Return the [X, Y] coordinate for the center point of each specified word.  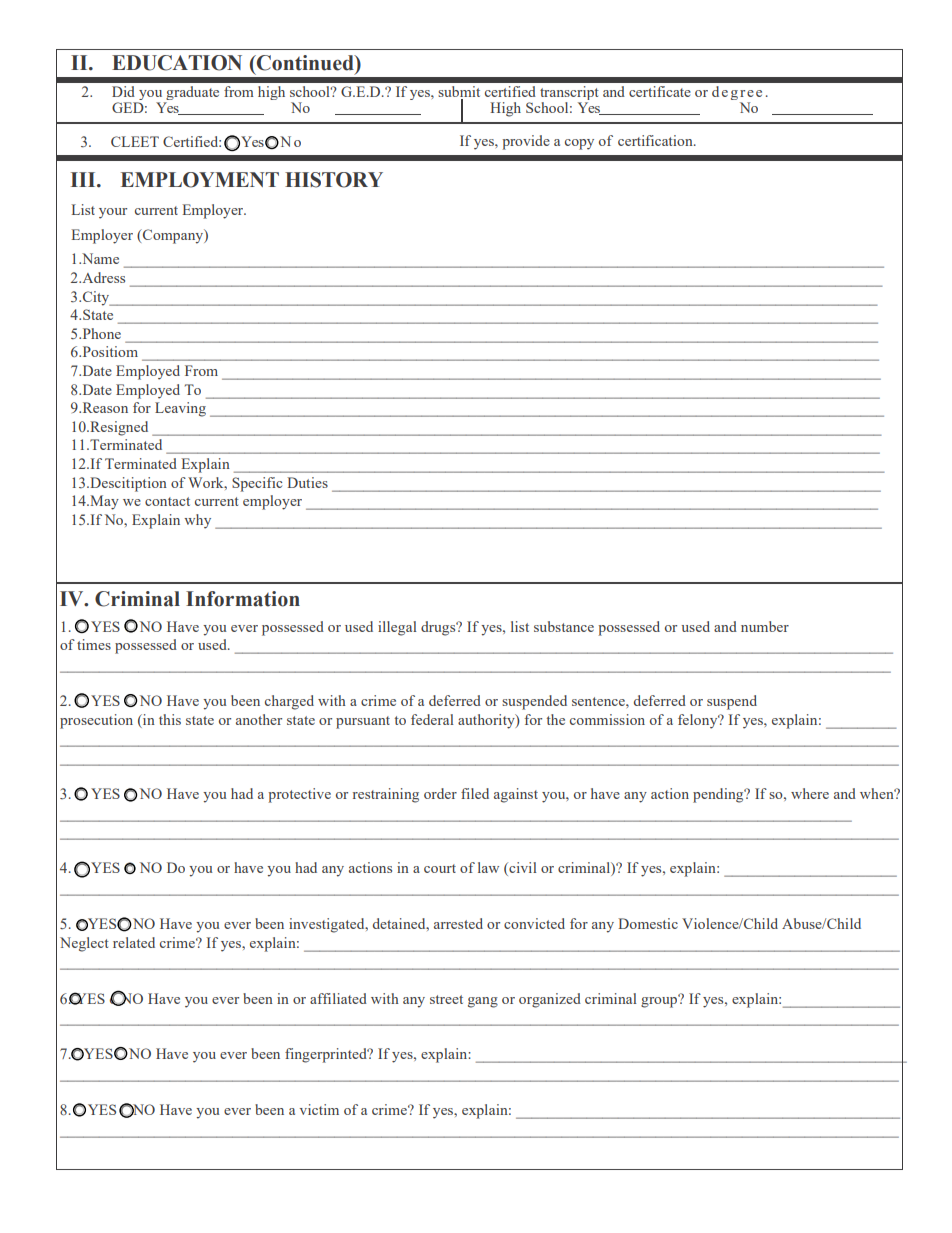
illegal [397, 628]
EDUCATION [177, 63]
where [810, 793]
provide [526, 142]
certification [656, 140]
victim [319, 1109]
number [765, 626]
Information [243, 599]
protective [299, 795]
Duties [307, 482]
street [446, 999]
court [440, 868]
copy [579, 144]
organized [550, 1000]
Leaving [180, 409]
